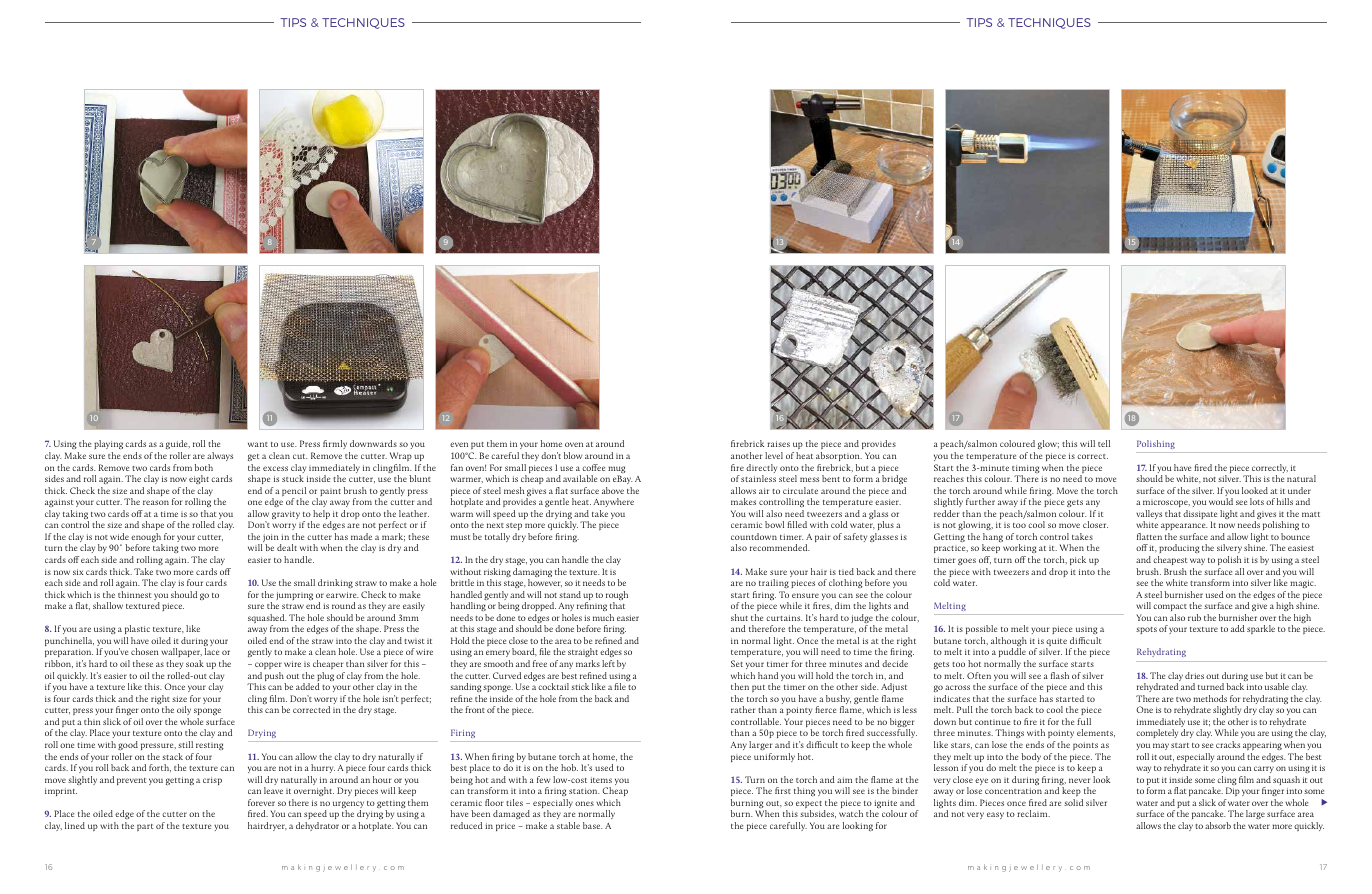 This image has width=1372, height=894. Describe the element at coordinates (774, 455) in the image. I see `level` at that location.
